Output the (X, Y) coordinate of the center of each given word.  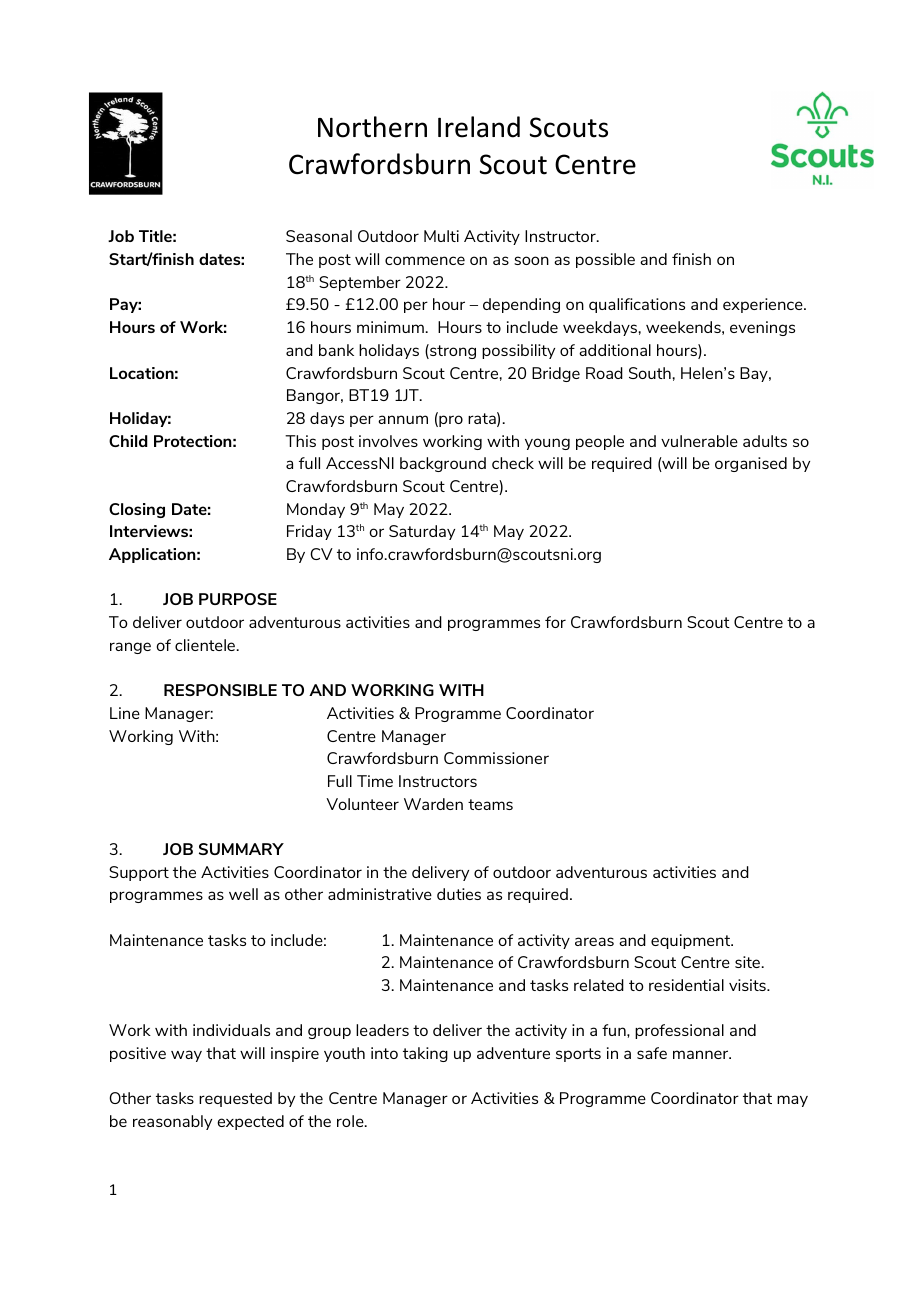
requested (235, 1099)
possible (605, 260)
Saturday (422, 532)
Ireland (479, 127)
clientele (205, 645)
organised (751, 464)
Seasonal (319, 236)
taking (425, 1054)
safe (652, 1053)
